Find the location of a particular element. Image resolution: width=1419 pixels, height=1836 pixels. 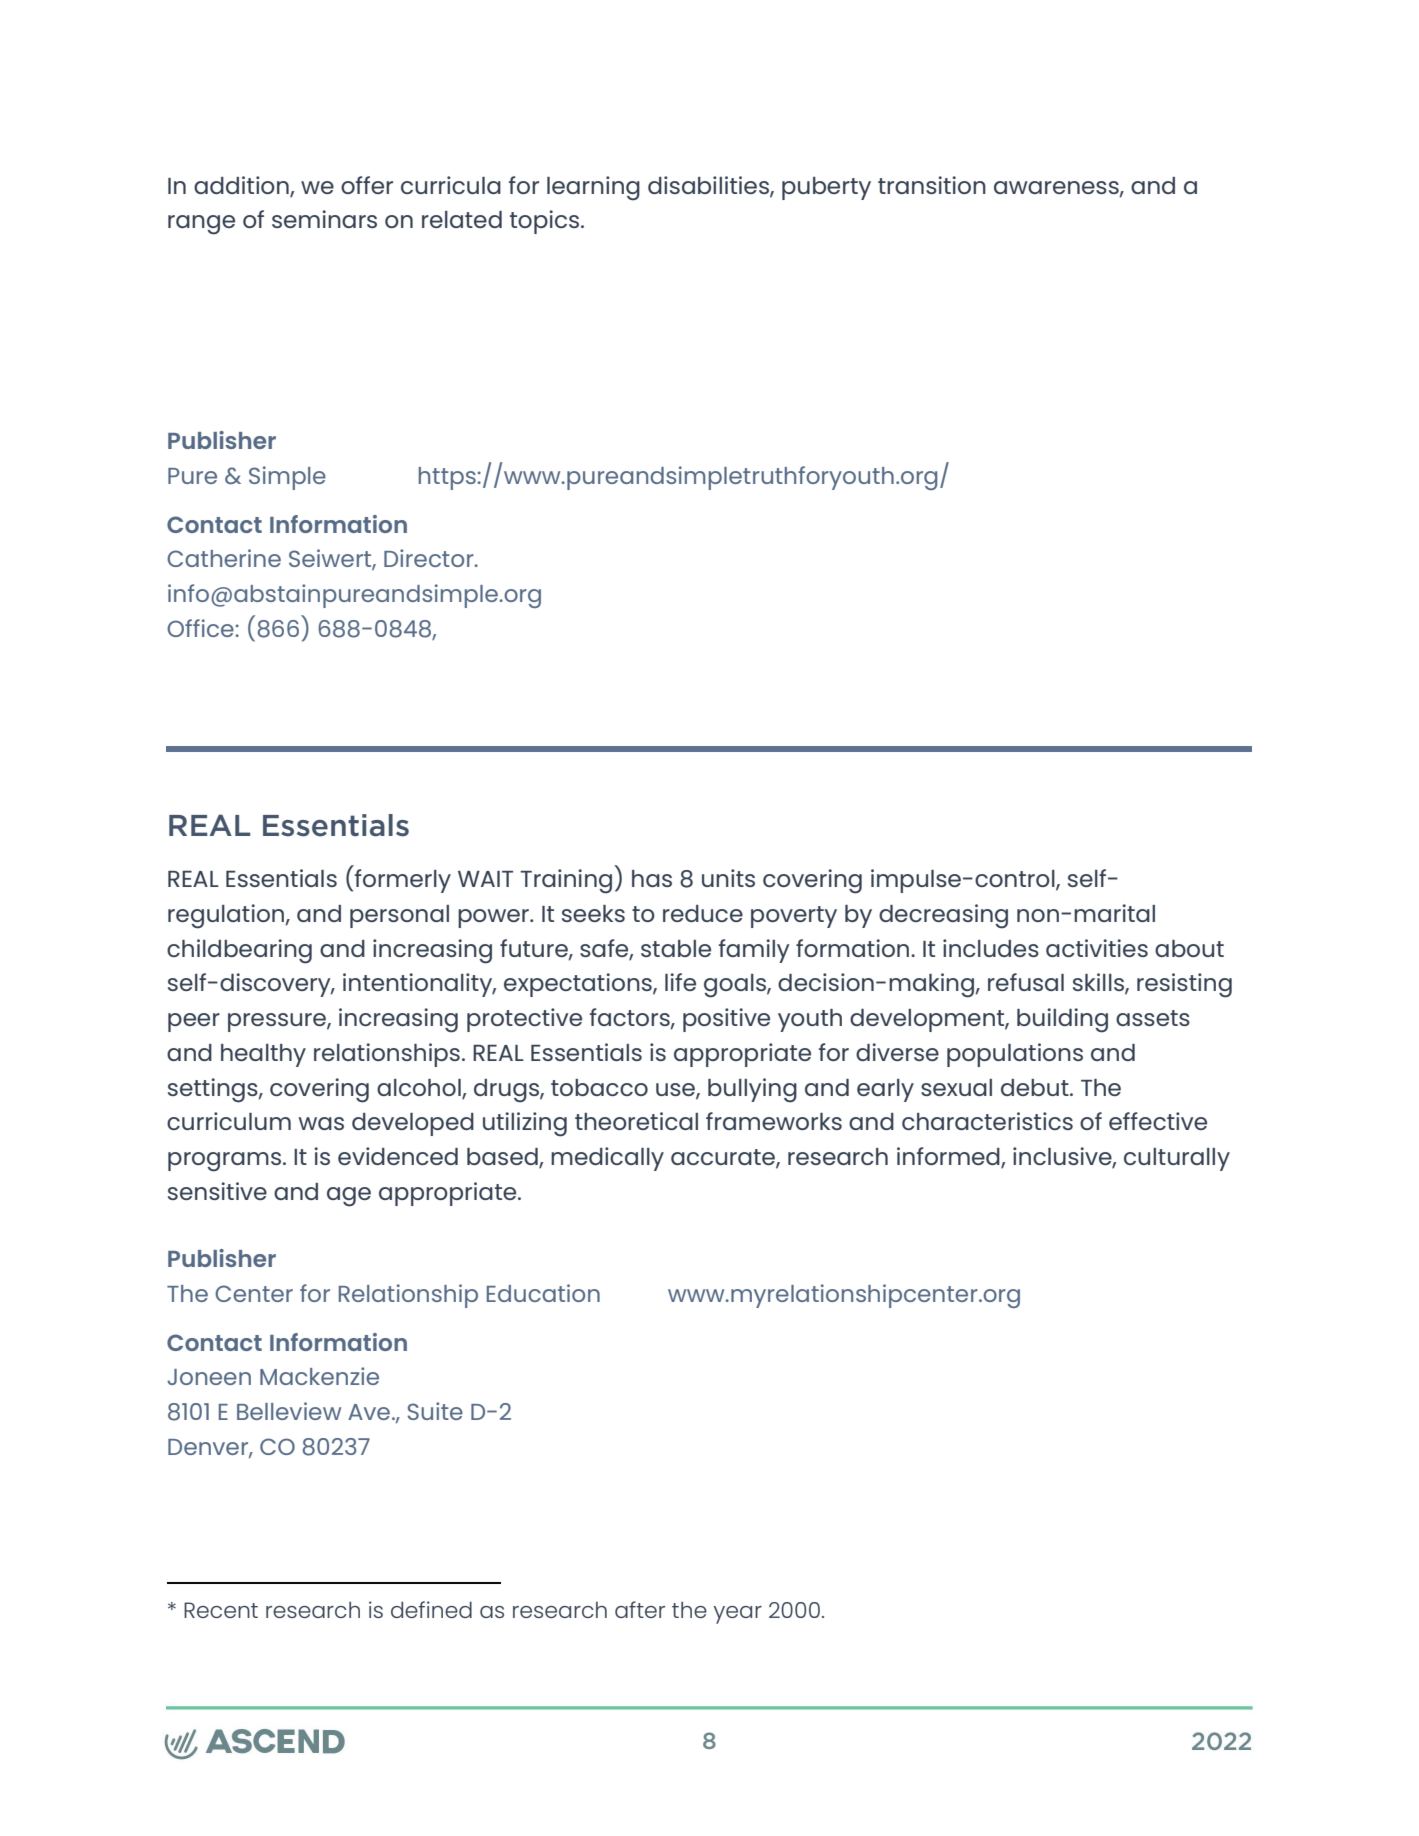

learning is located at coordinates (593, 188).
